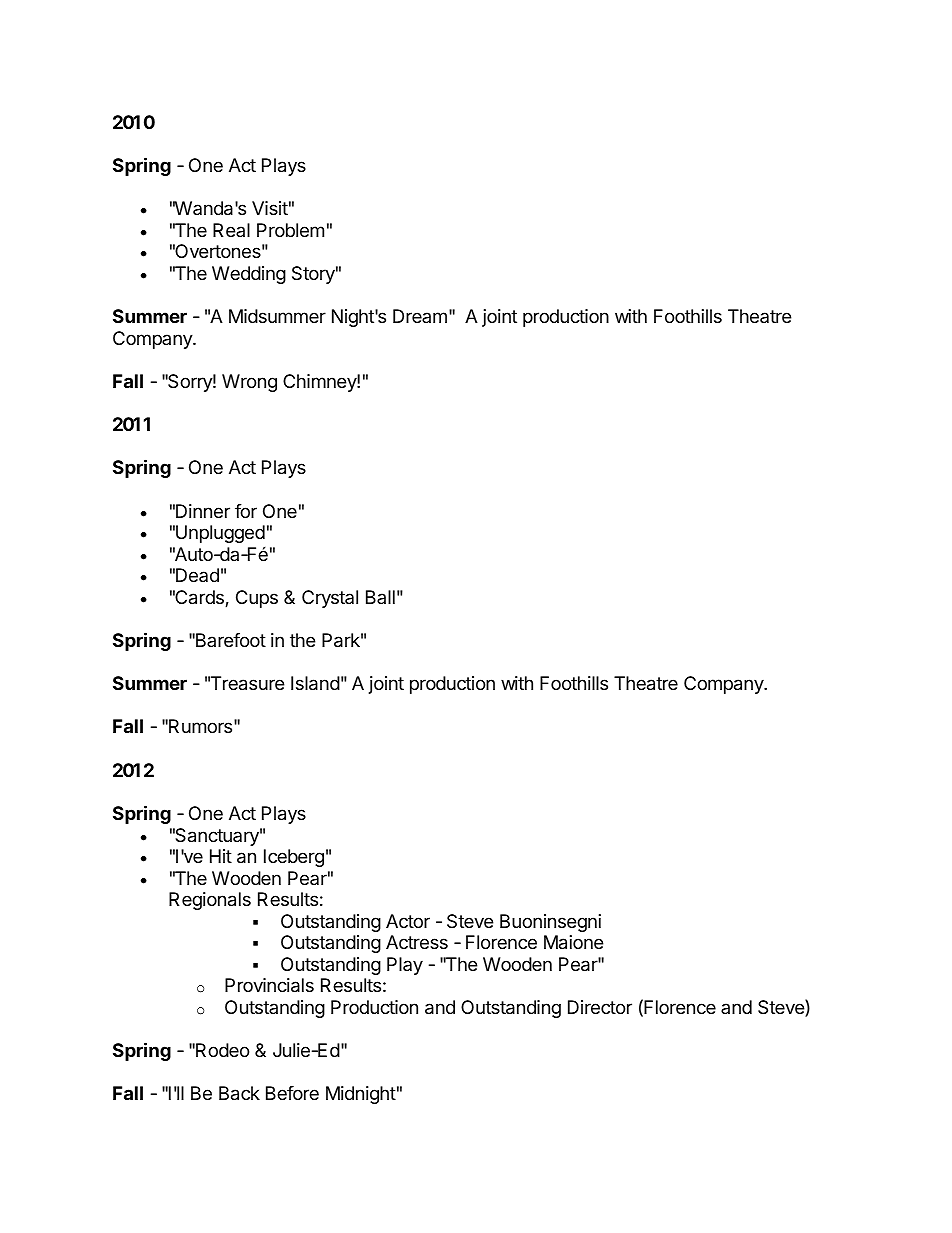  I want to click on Back, so click(239, 1093).
